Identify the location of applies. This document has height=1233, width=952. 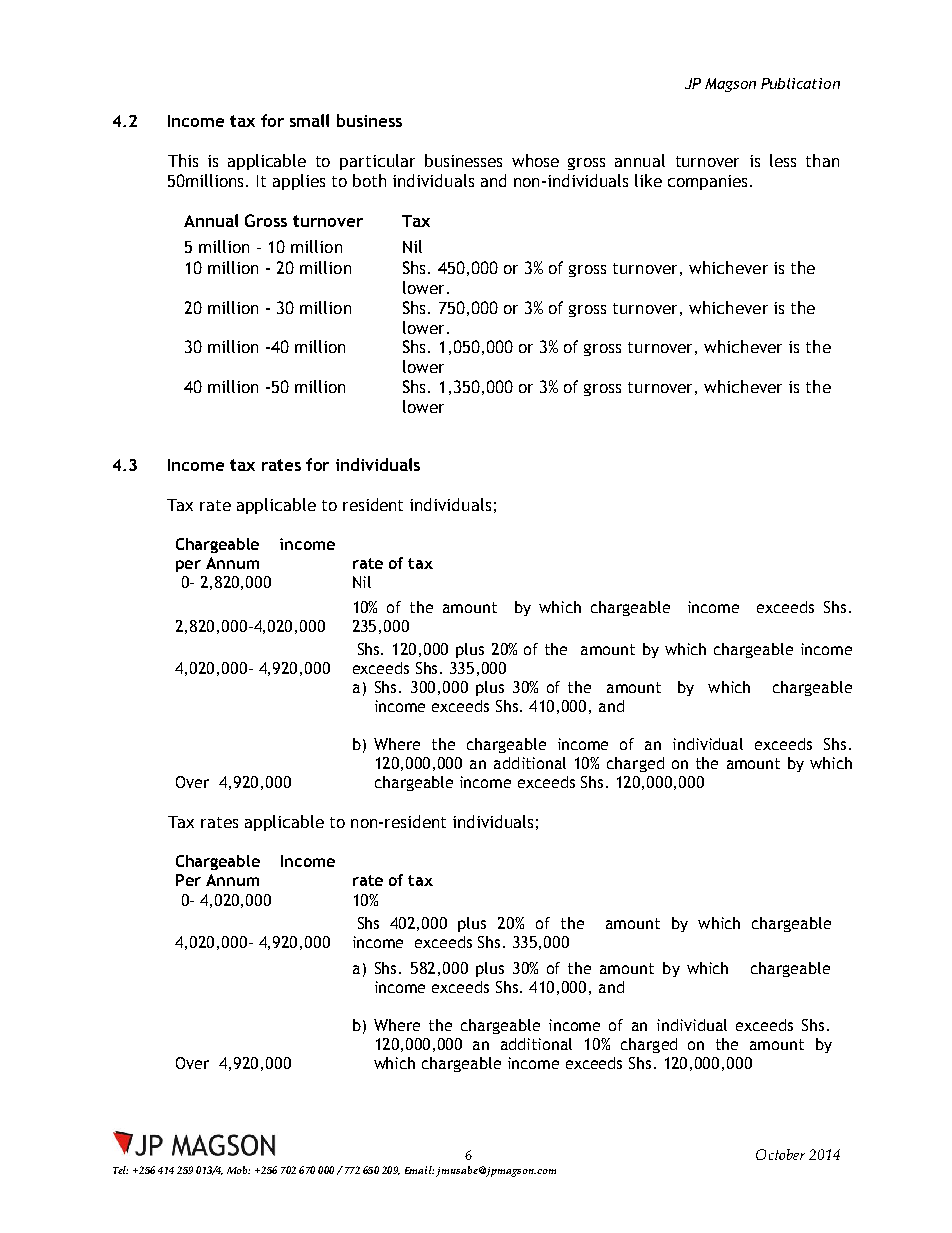
(299, 182).
